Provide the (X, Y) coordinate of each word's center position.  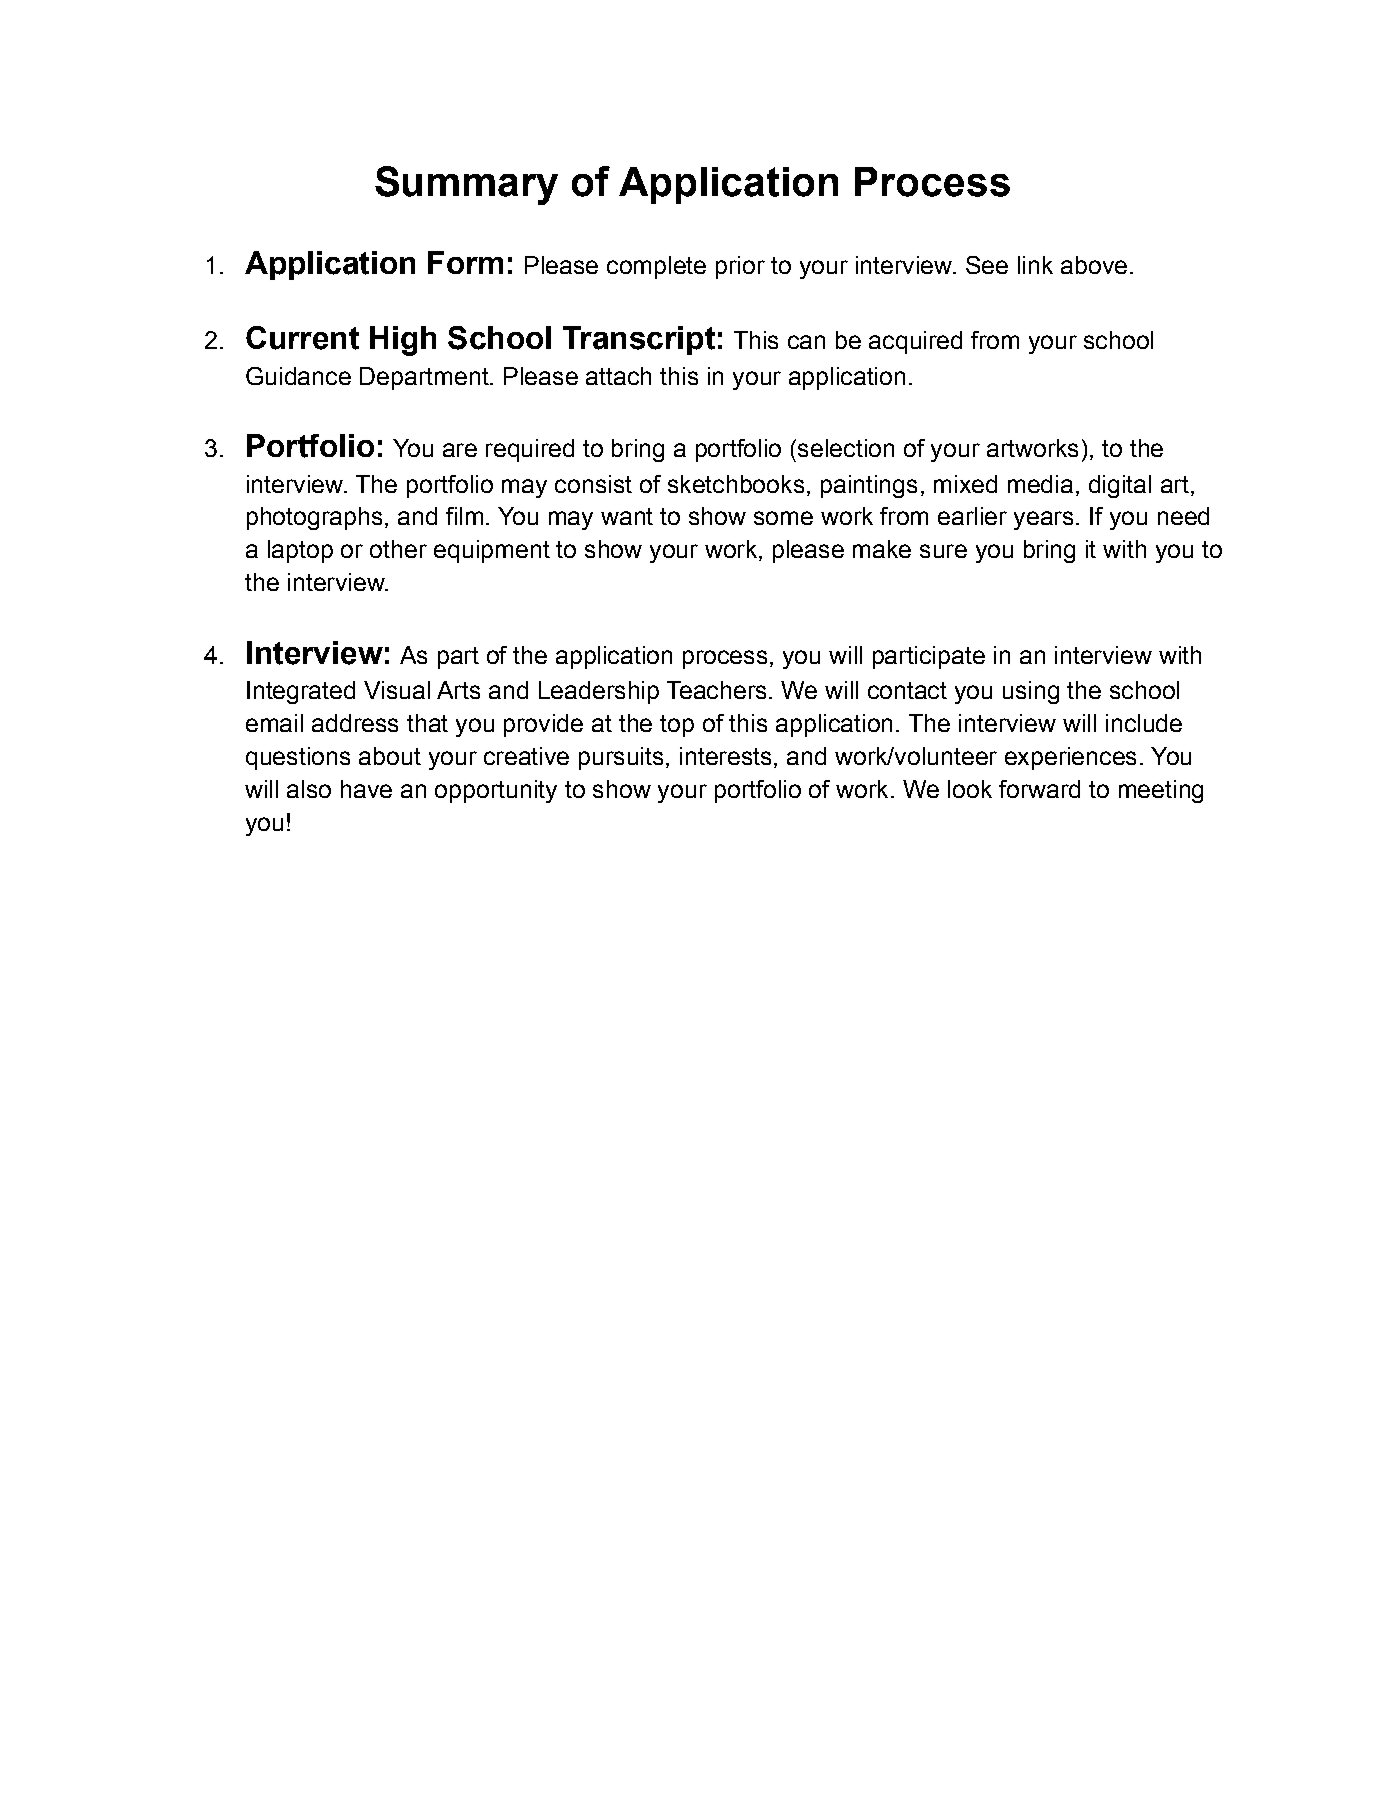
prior (740, 267)
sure (943, 551)
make (882, 549)
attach (618, 376)
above (1094, 265)
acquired (915, 342)
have (366, 789)
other (398, 549)
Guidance (298, 376)
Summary (466, 185)
